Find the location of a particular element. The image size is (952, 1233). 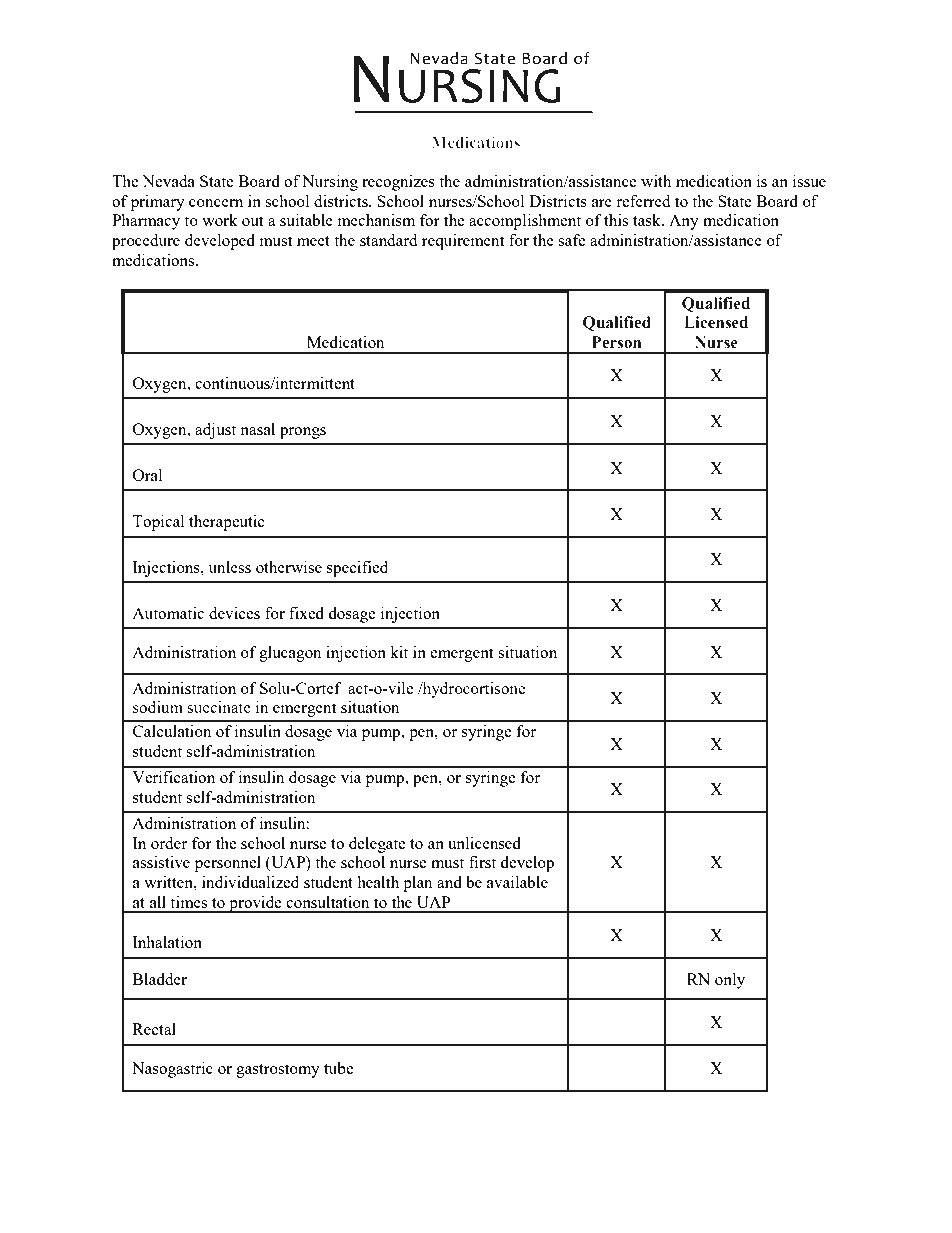

devices is located at coordinates (234, 613).
